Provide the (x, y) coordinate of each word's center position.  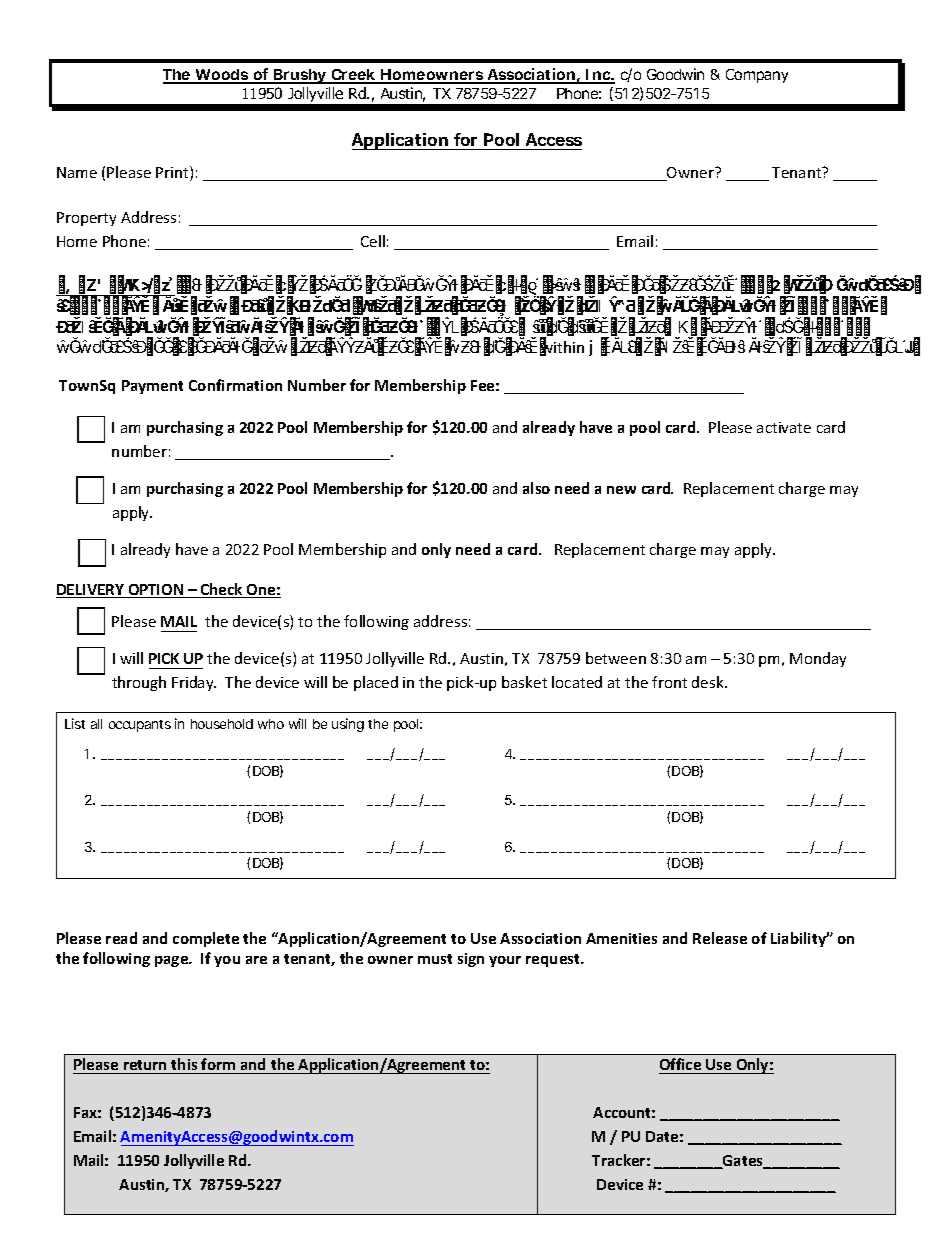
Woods (222, 76)
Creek (353, 76)
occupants (140, 726)
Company (757, 76)
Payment (152, 387)
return (145, 1065)
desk (709, 682)
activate (784, 427)
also (536, 488)
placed (376, 683)
